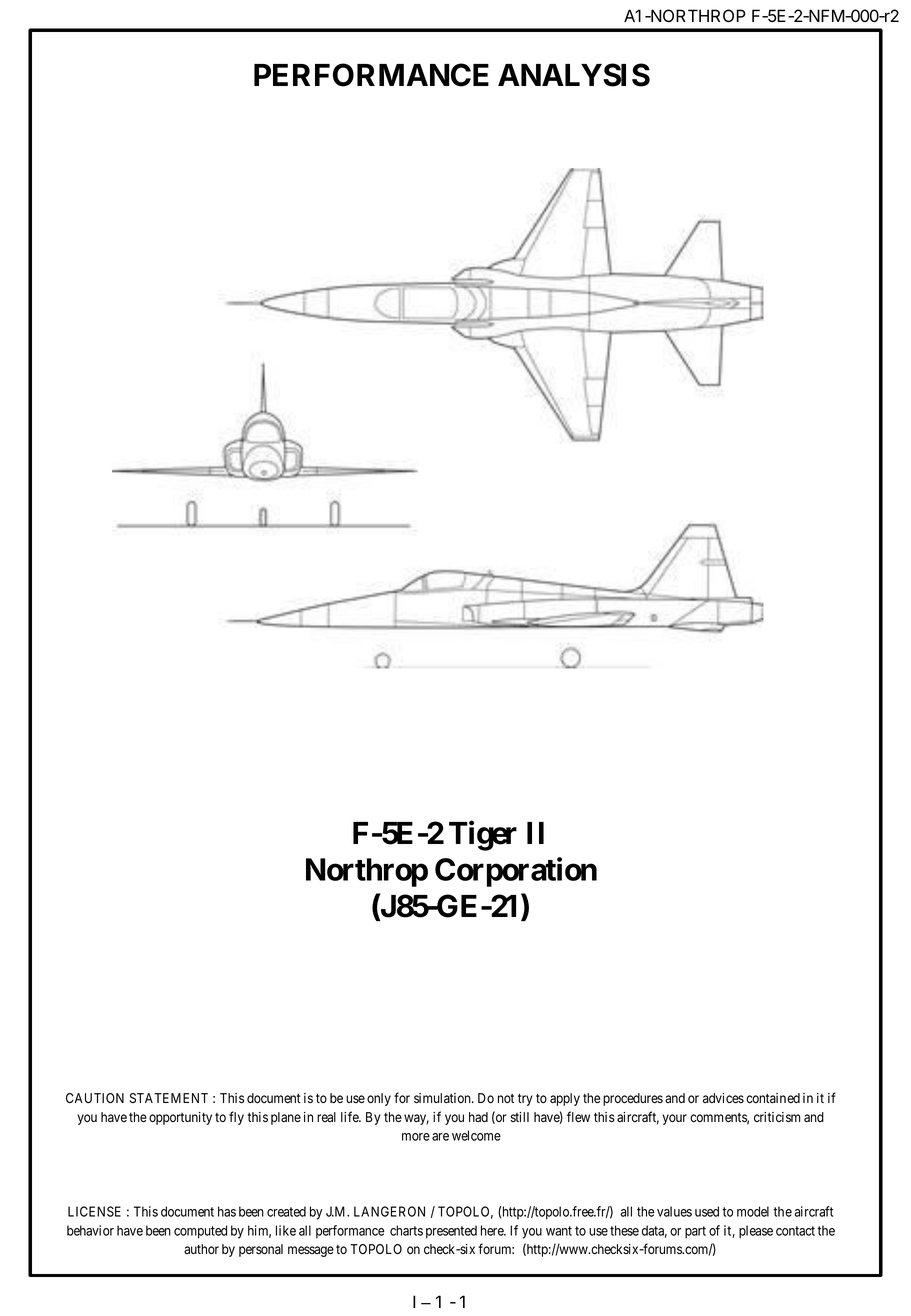 This image has width=911, height=1316. What do you see at coordinates (483, 836) in the image?
I see `Tiger` at bounding box center [483, 836].
